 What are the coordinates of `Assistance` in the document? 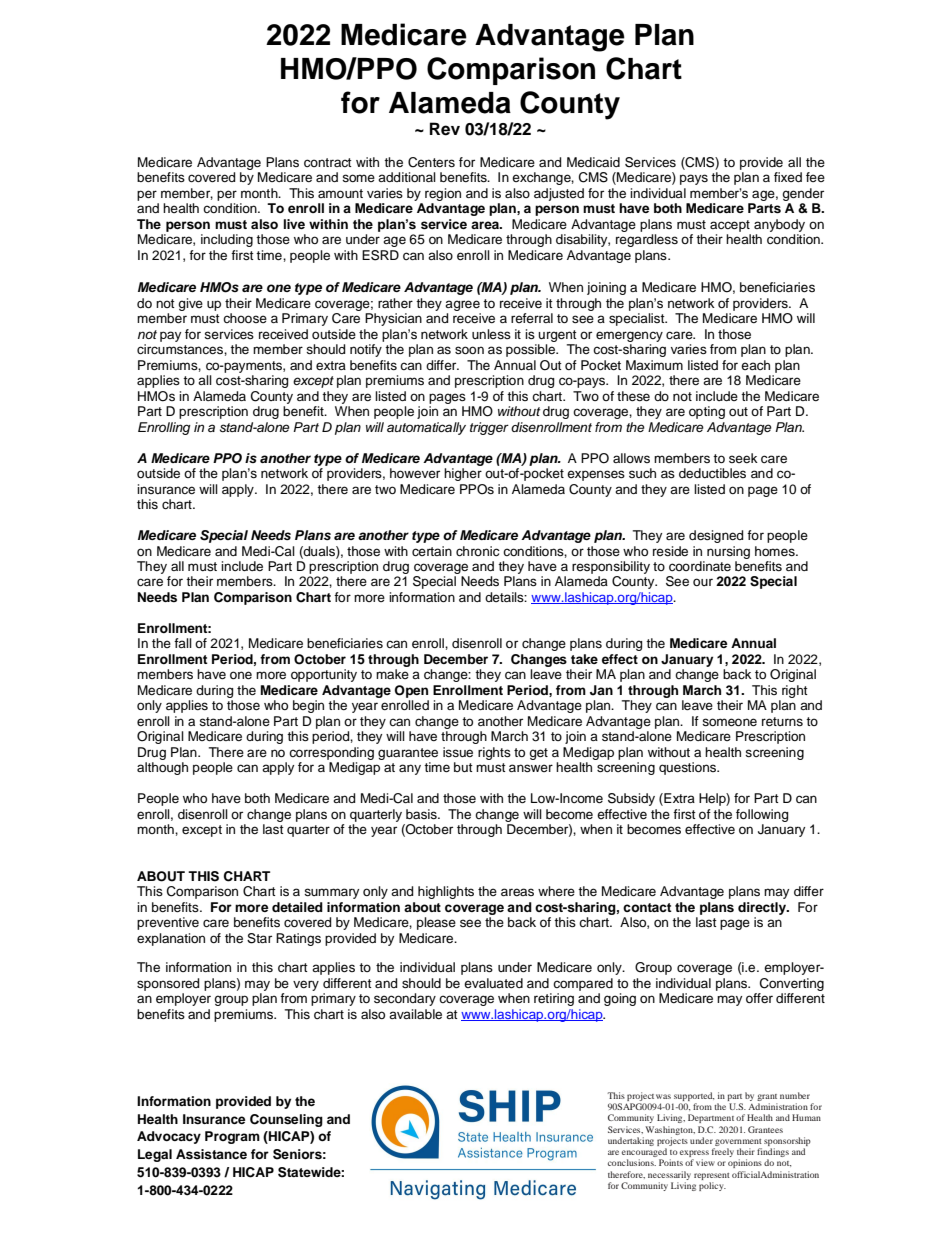 It's located at (211, 1154).
